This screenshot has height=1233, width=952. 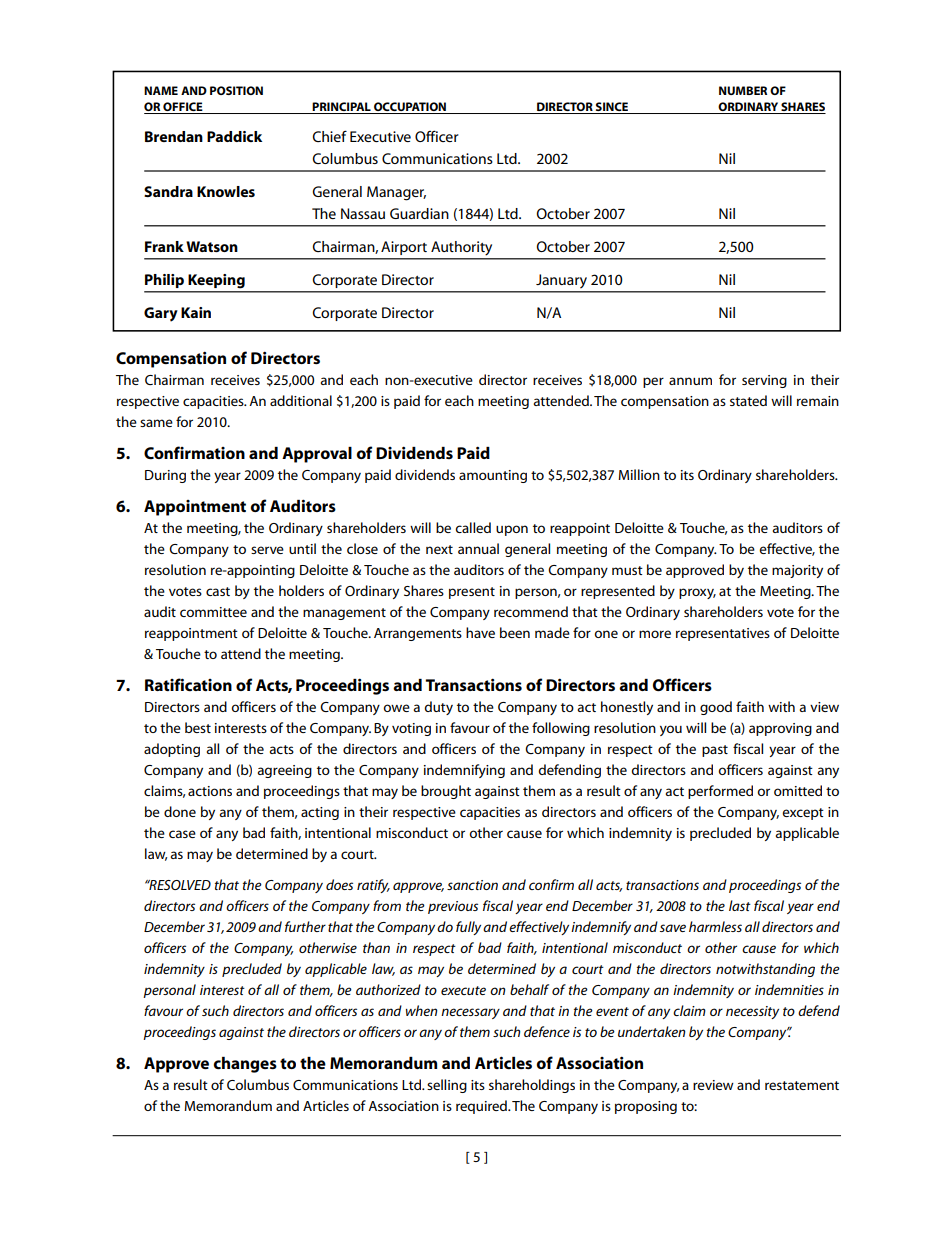 What do you see at coordinates (720, 792) in the screenshot?
I see `performed` at bounding box center [720, 792].
